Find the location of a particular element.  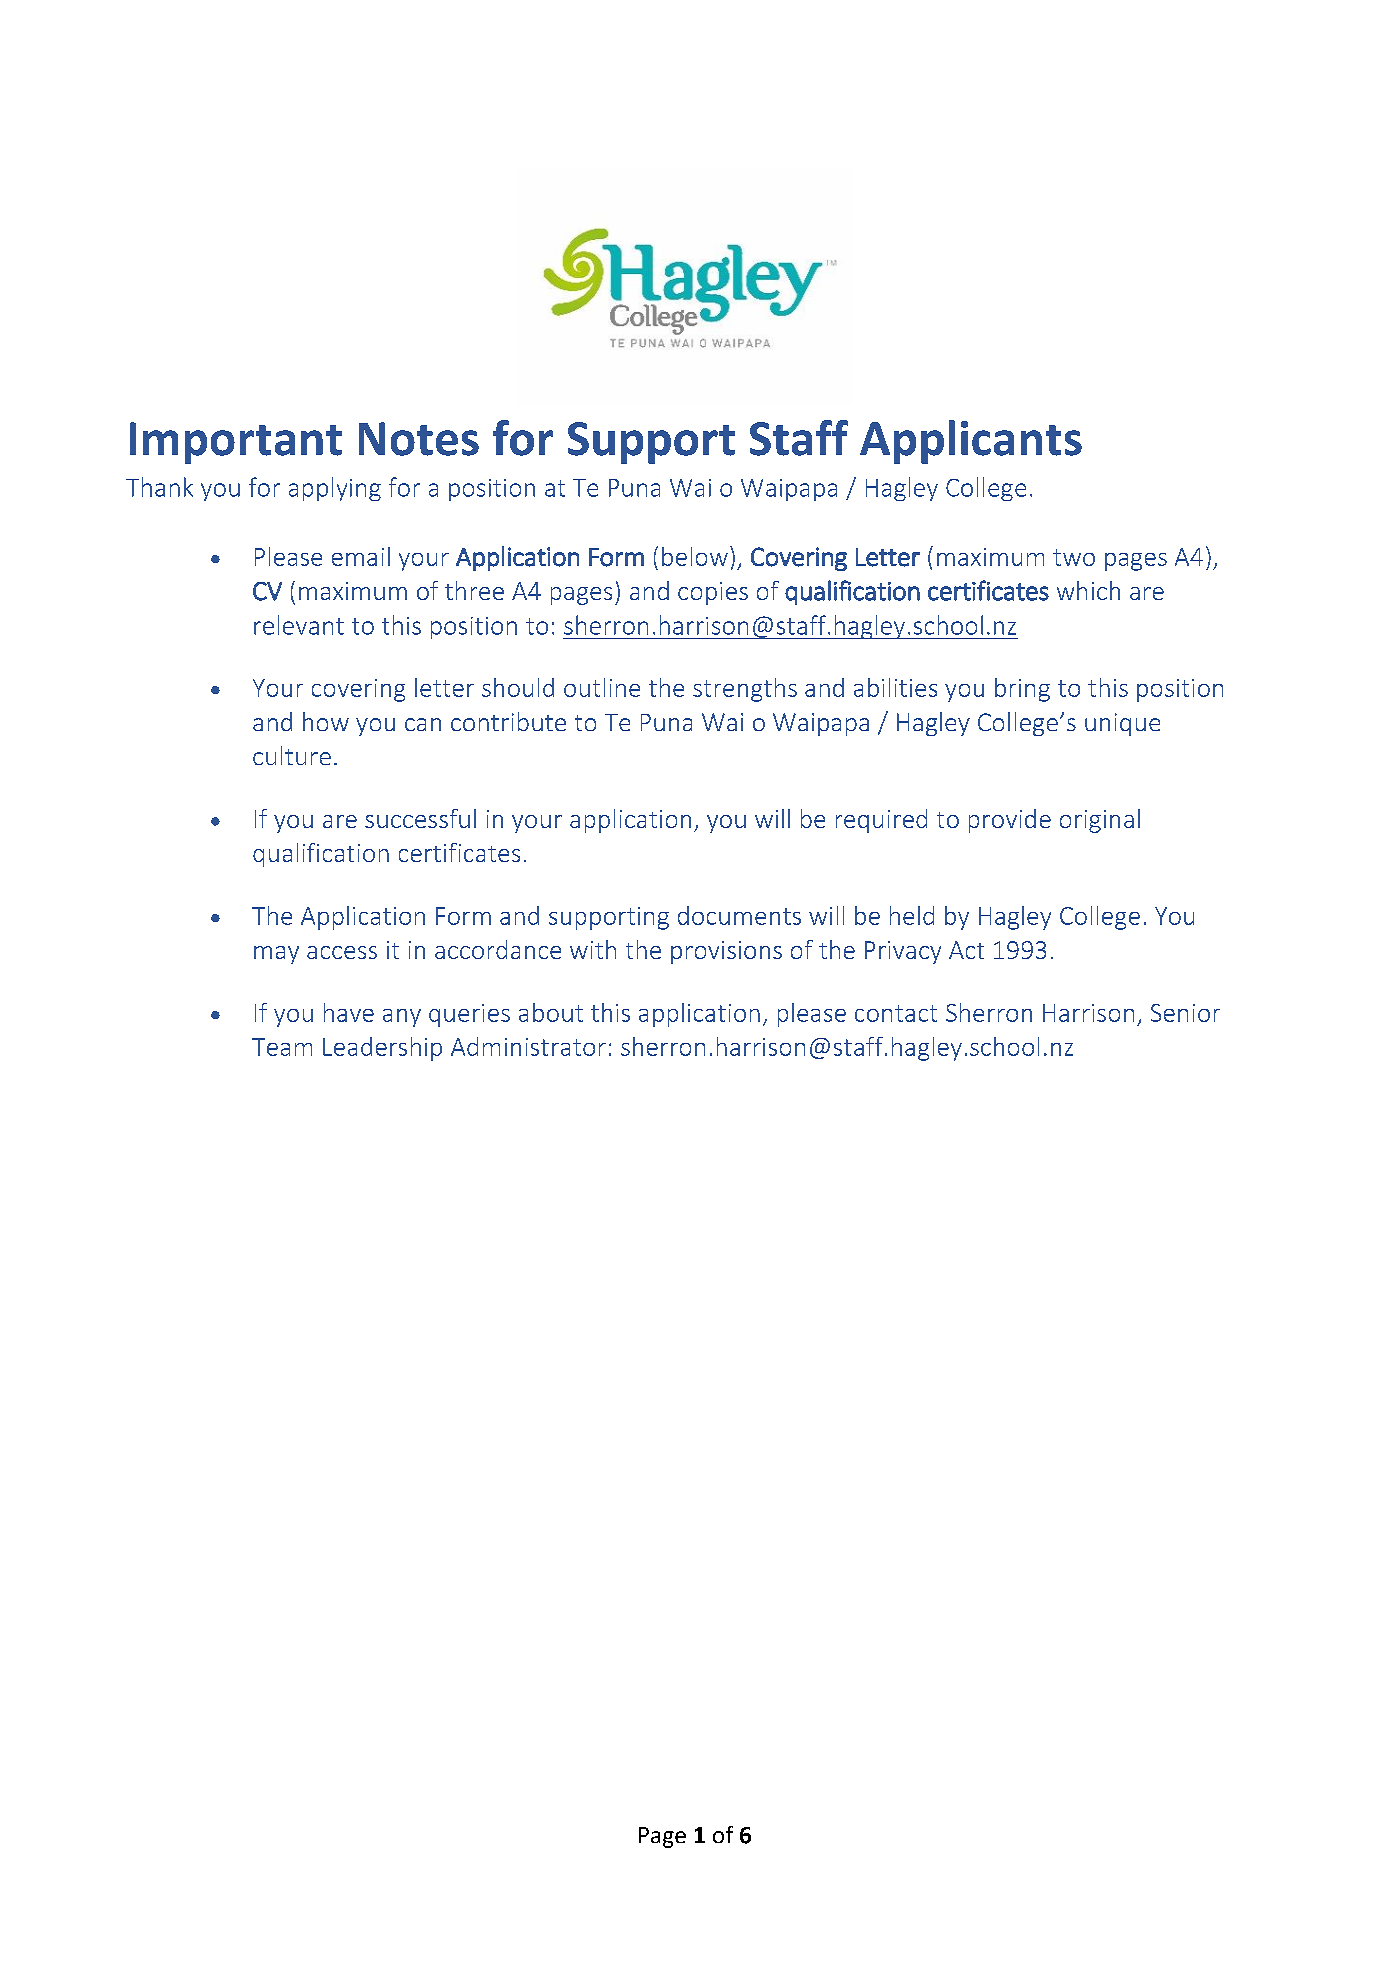

bring is located at coordinates (1022, 690).
